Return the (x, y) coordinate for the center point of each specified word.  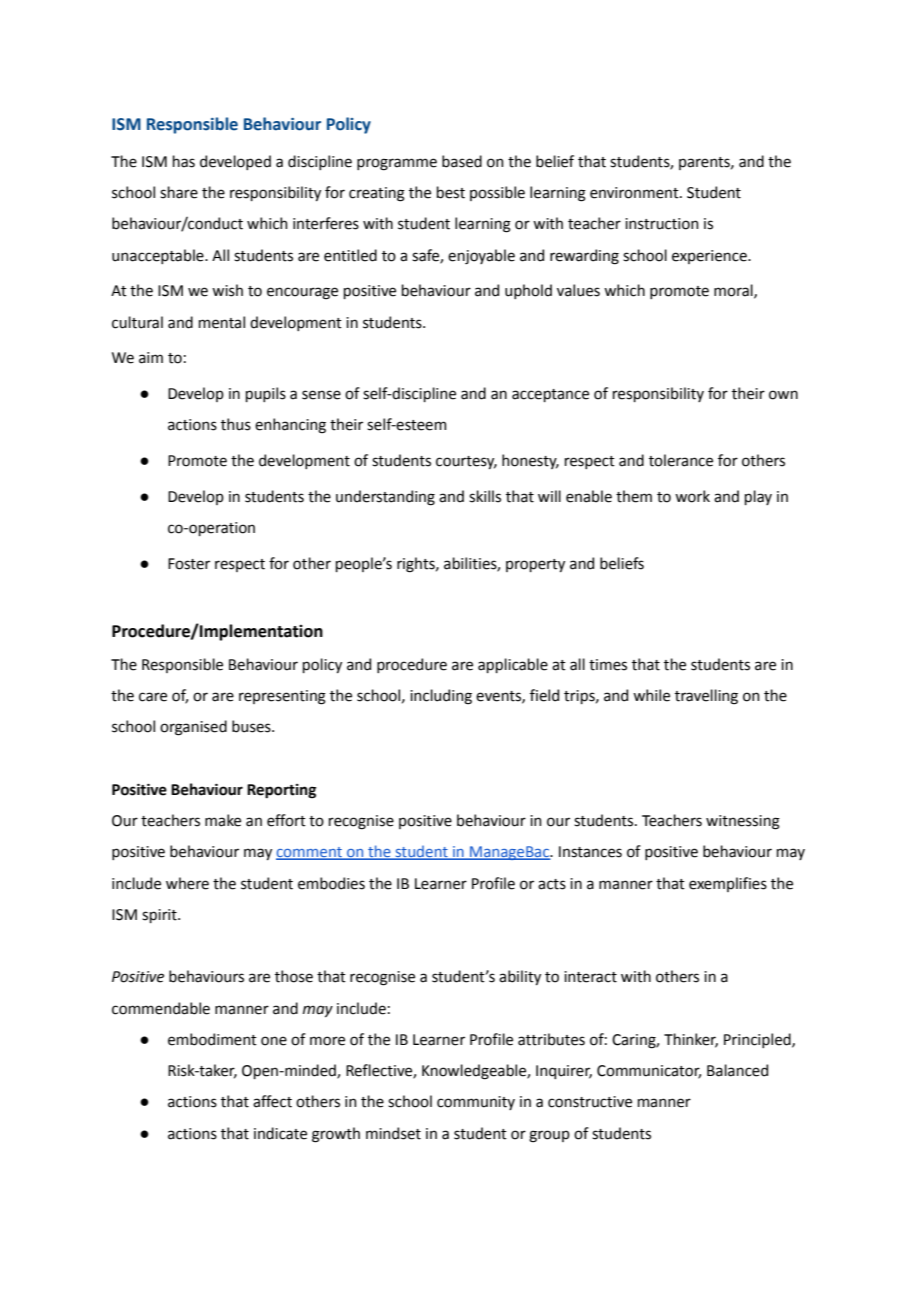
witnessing (743, 822)
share (179, 192)
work (692, 496)
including (441, 697)
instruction (662, 224)
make (223, 820)
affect (272, 1101)
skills (485, 496)
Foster (189, 564)
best (451, 192)
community (476, 1103)
